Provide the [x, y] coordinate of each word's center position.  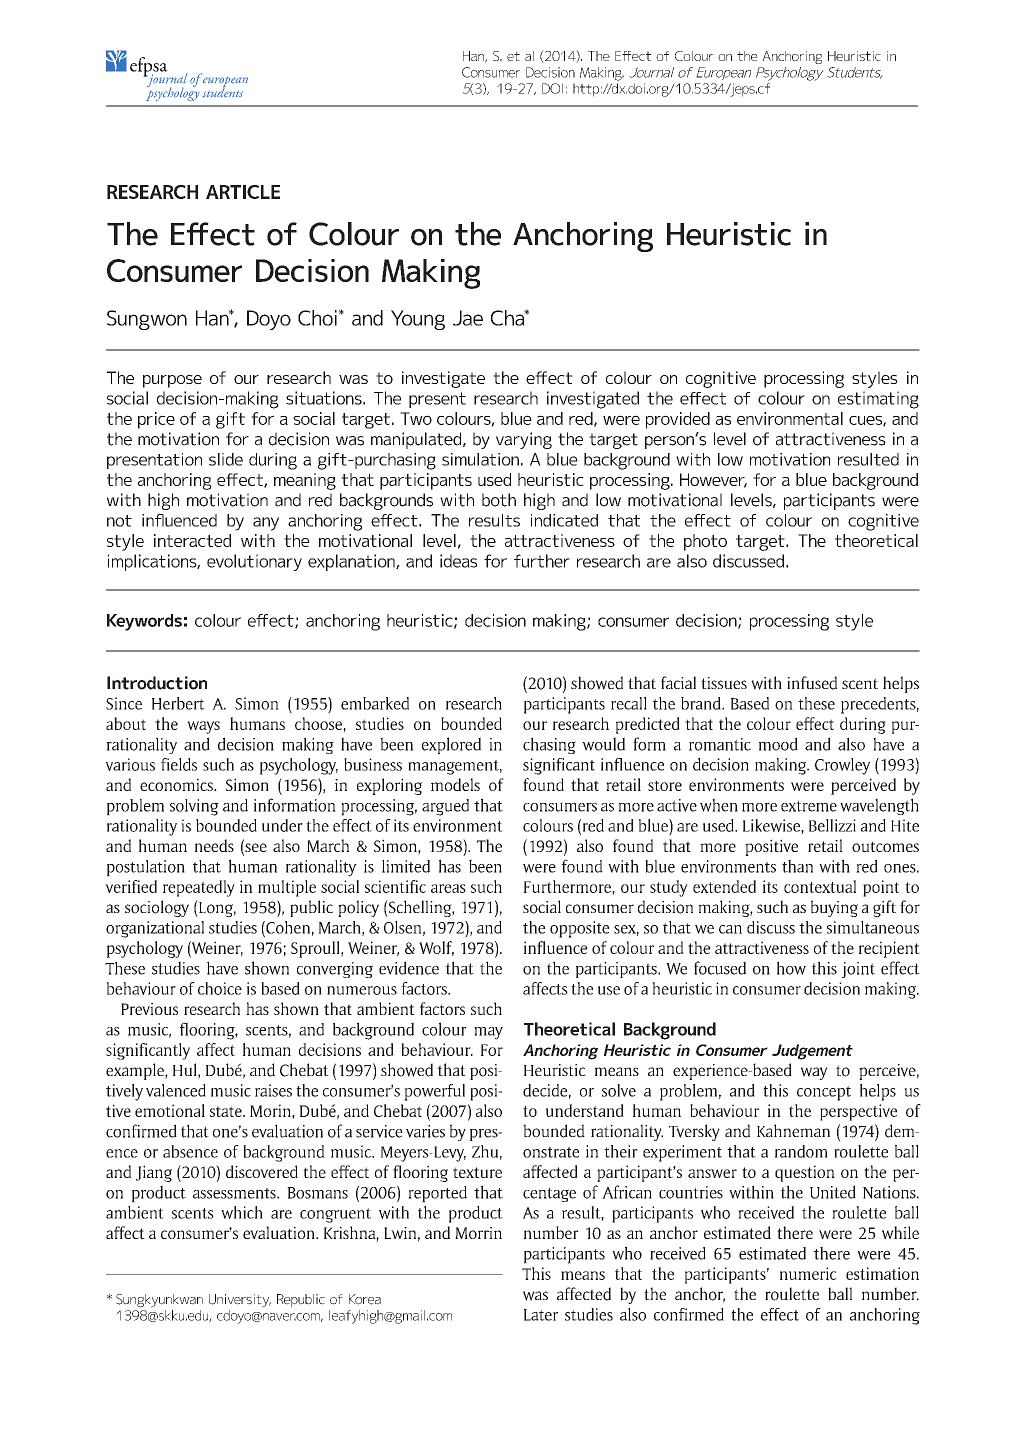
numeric [808, 1273]
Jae [468, 318]
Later [541, 1315]
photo [705, 542]
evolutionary [254, 562]
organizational [155, 929]
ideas [458, 561]
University [240, 1301]
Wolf [436, 948]
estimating [878, 400]
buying [834, 908]
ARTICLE [243, 192]
